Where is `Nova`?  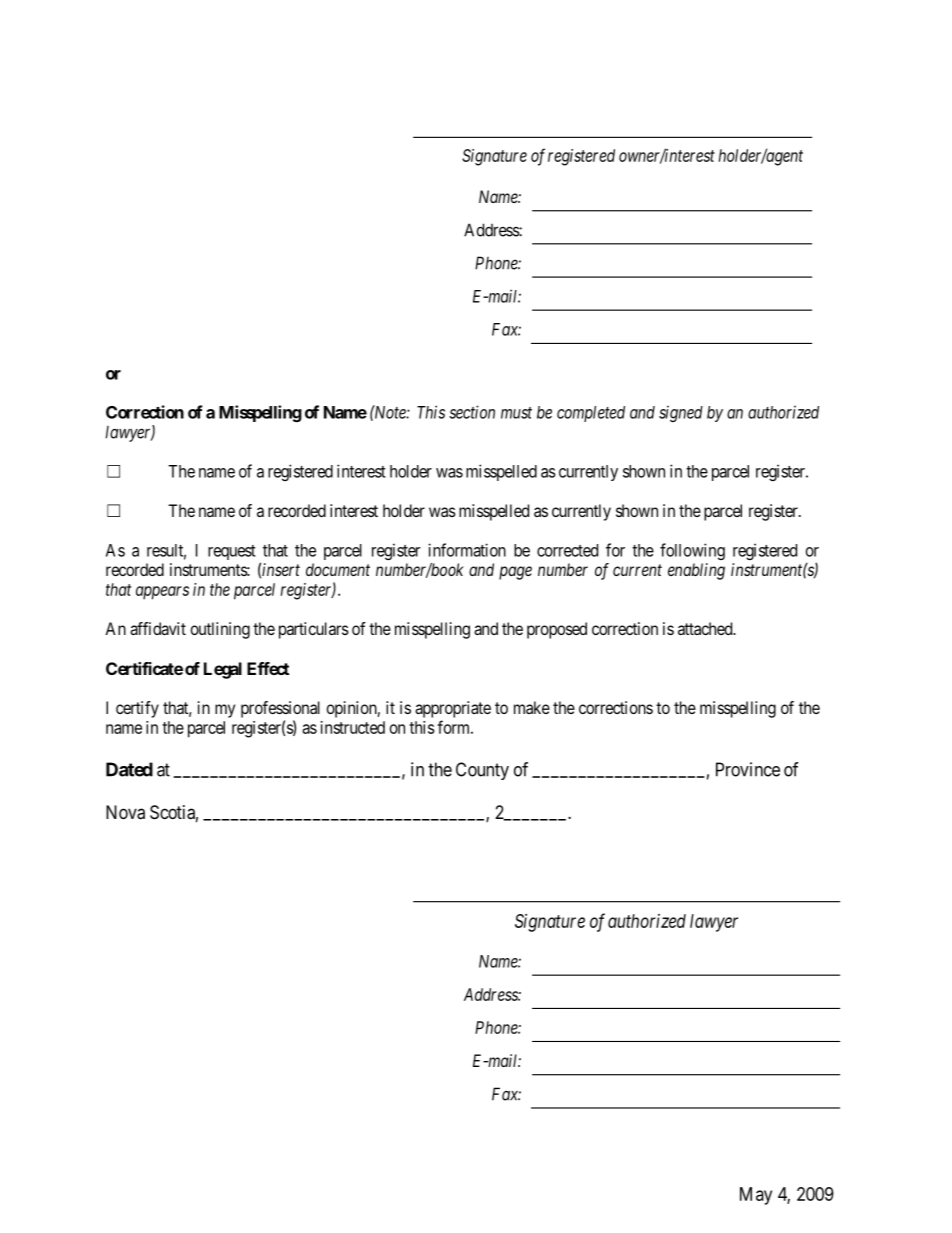 Nova is located at coordinates (125, 812).
